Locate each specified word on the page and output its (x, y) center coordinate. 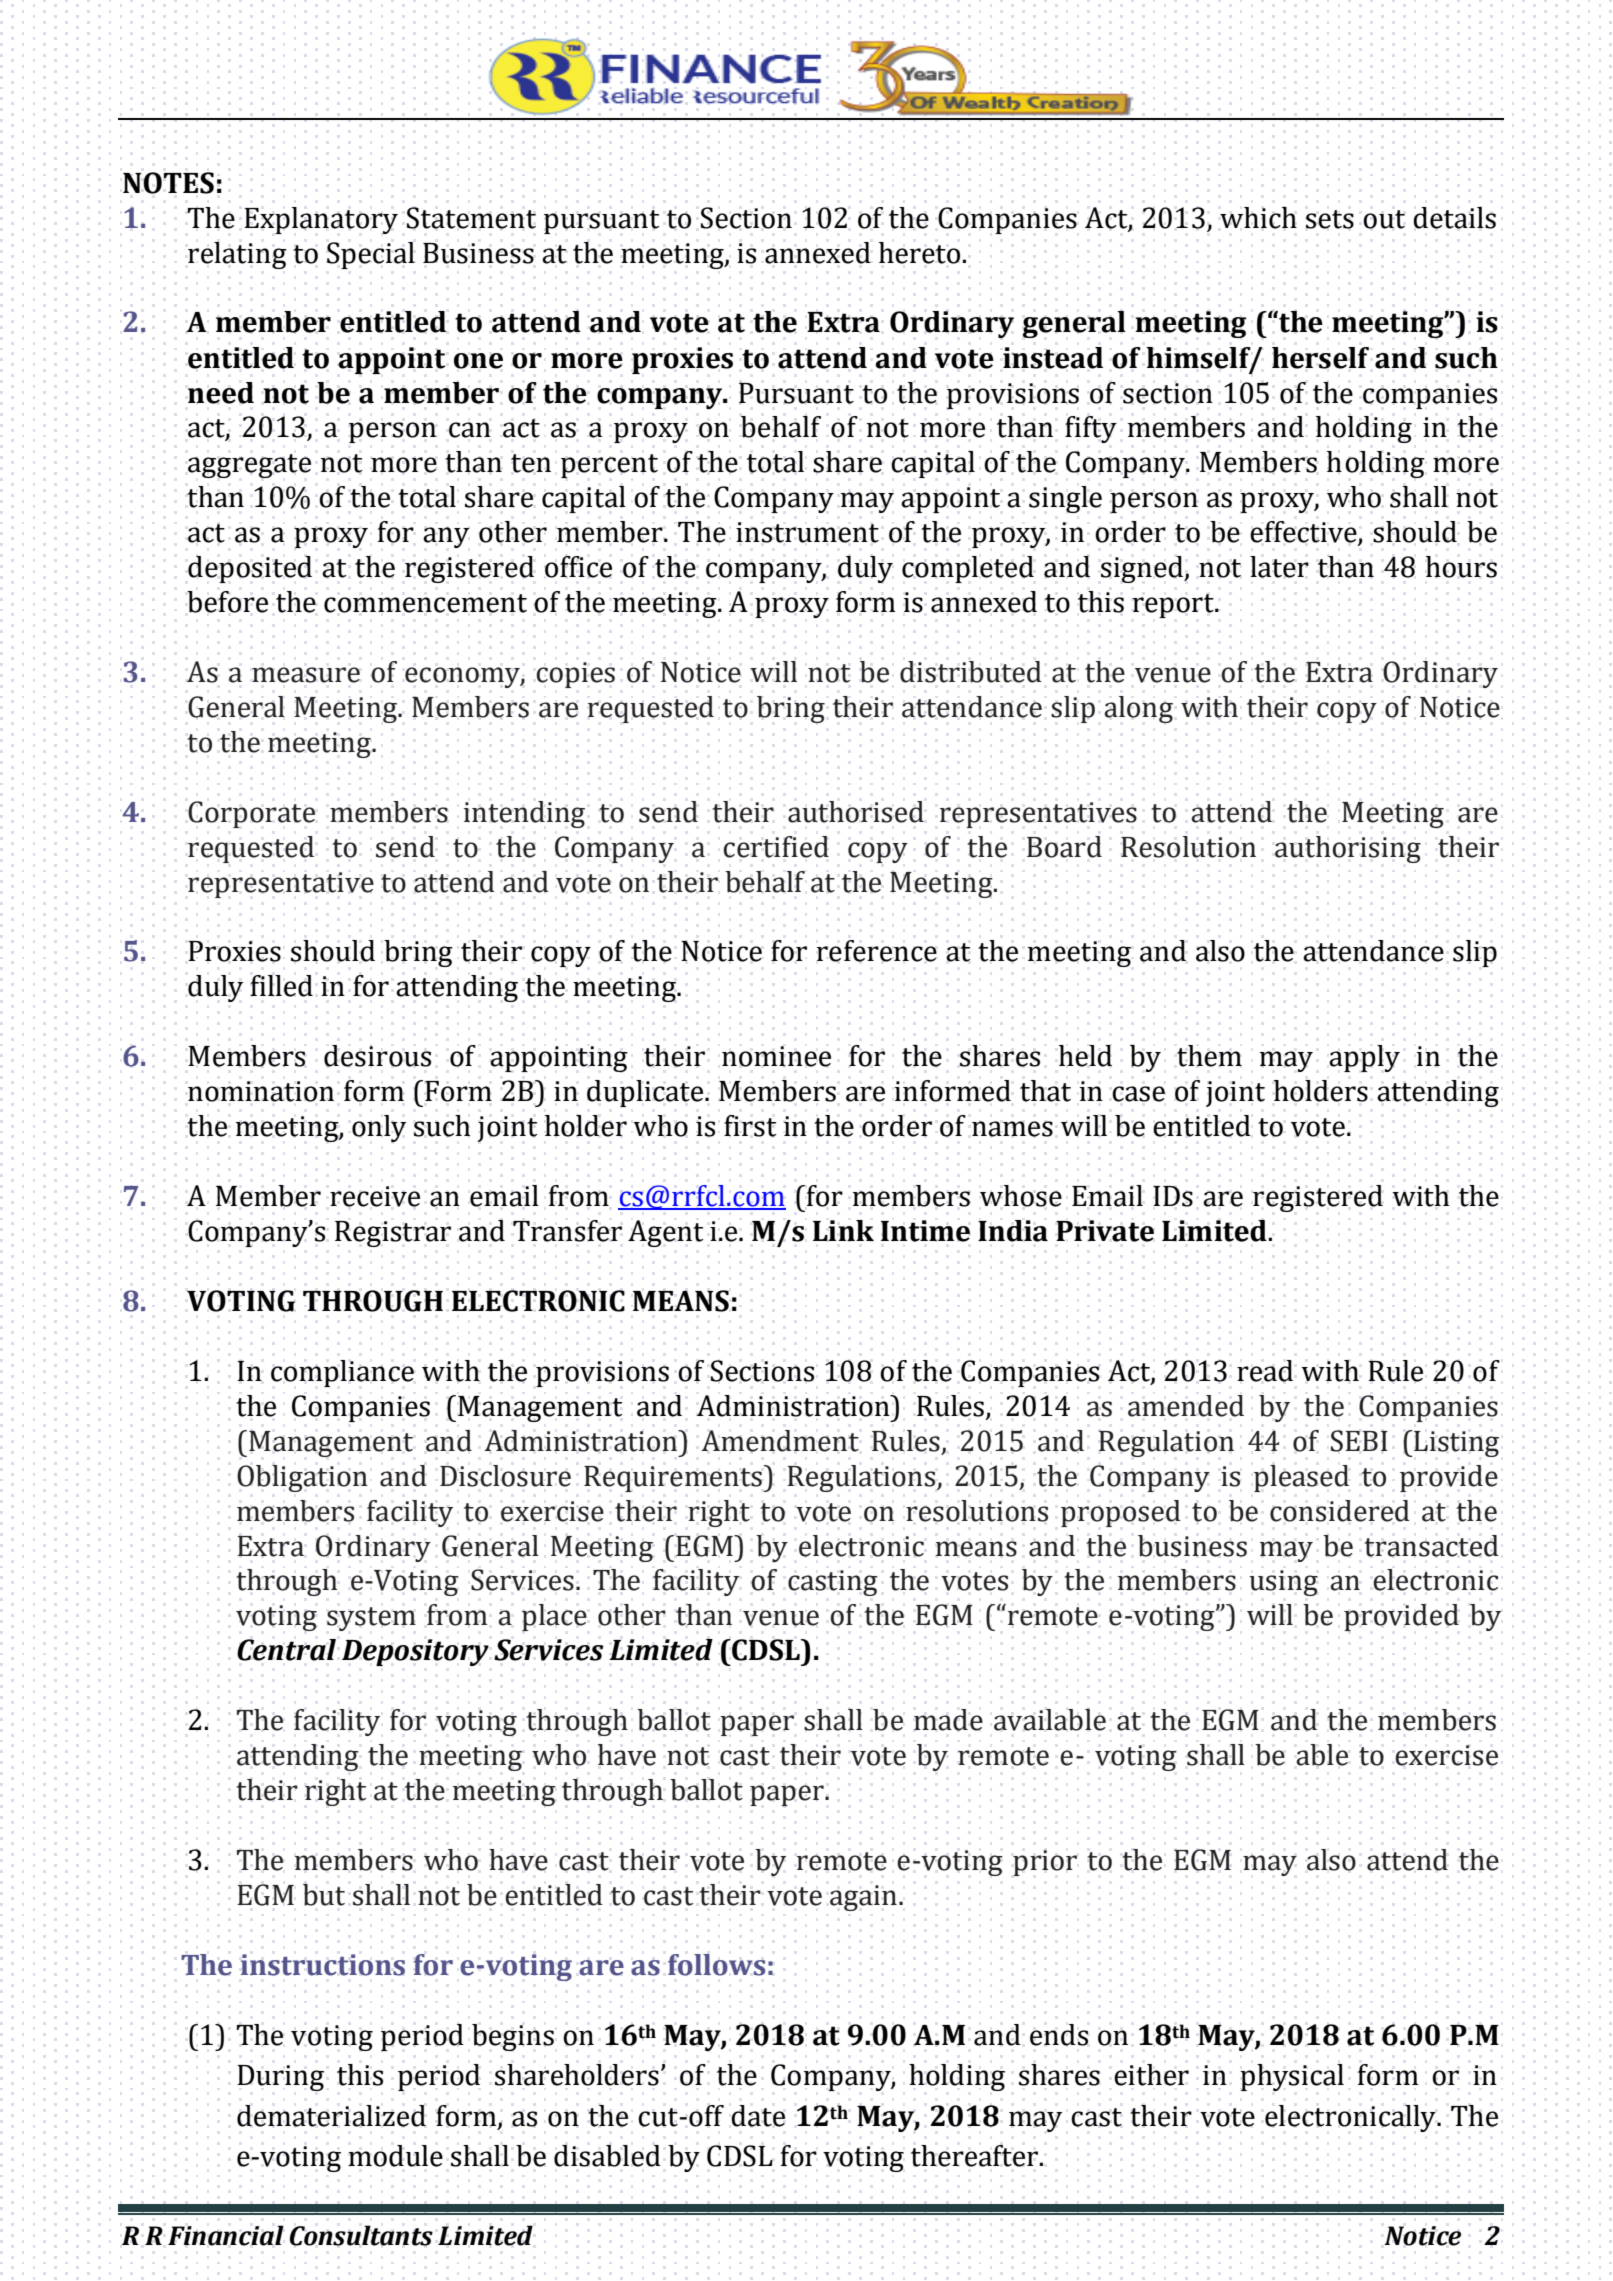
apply (1364, 1059)
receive (375, 1196)
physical (1292, 2077)
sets (1330, 219)
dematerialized (331, 2116)
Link (843, 1230)
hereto (921, 253)
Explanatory (321, 220)
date (758, 2116)
